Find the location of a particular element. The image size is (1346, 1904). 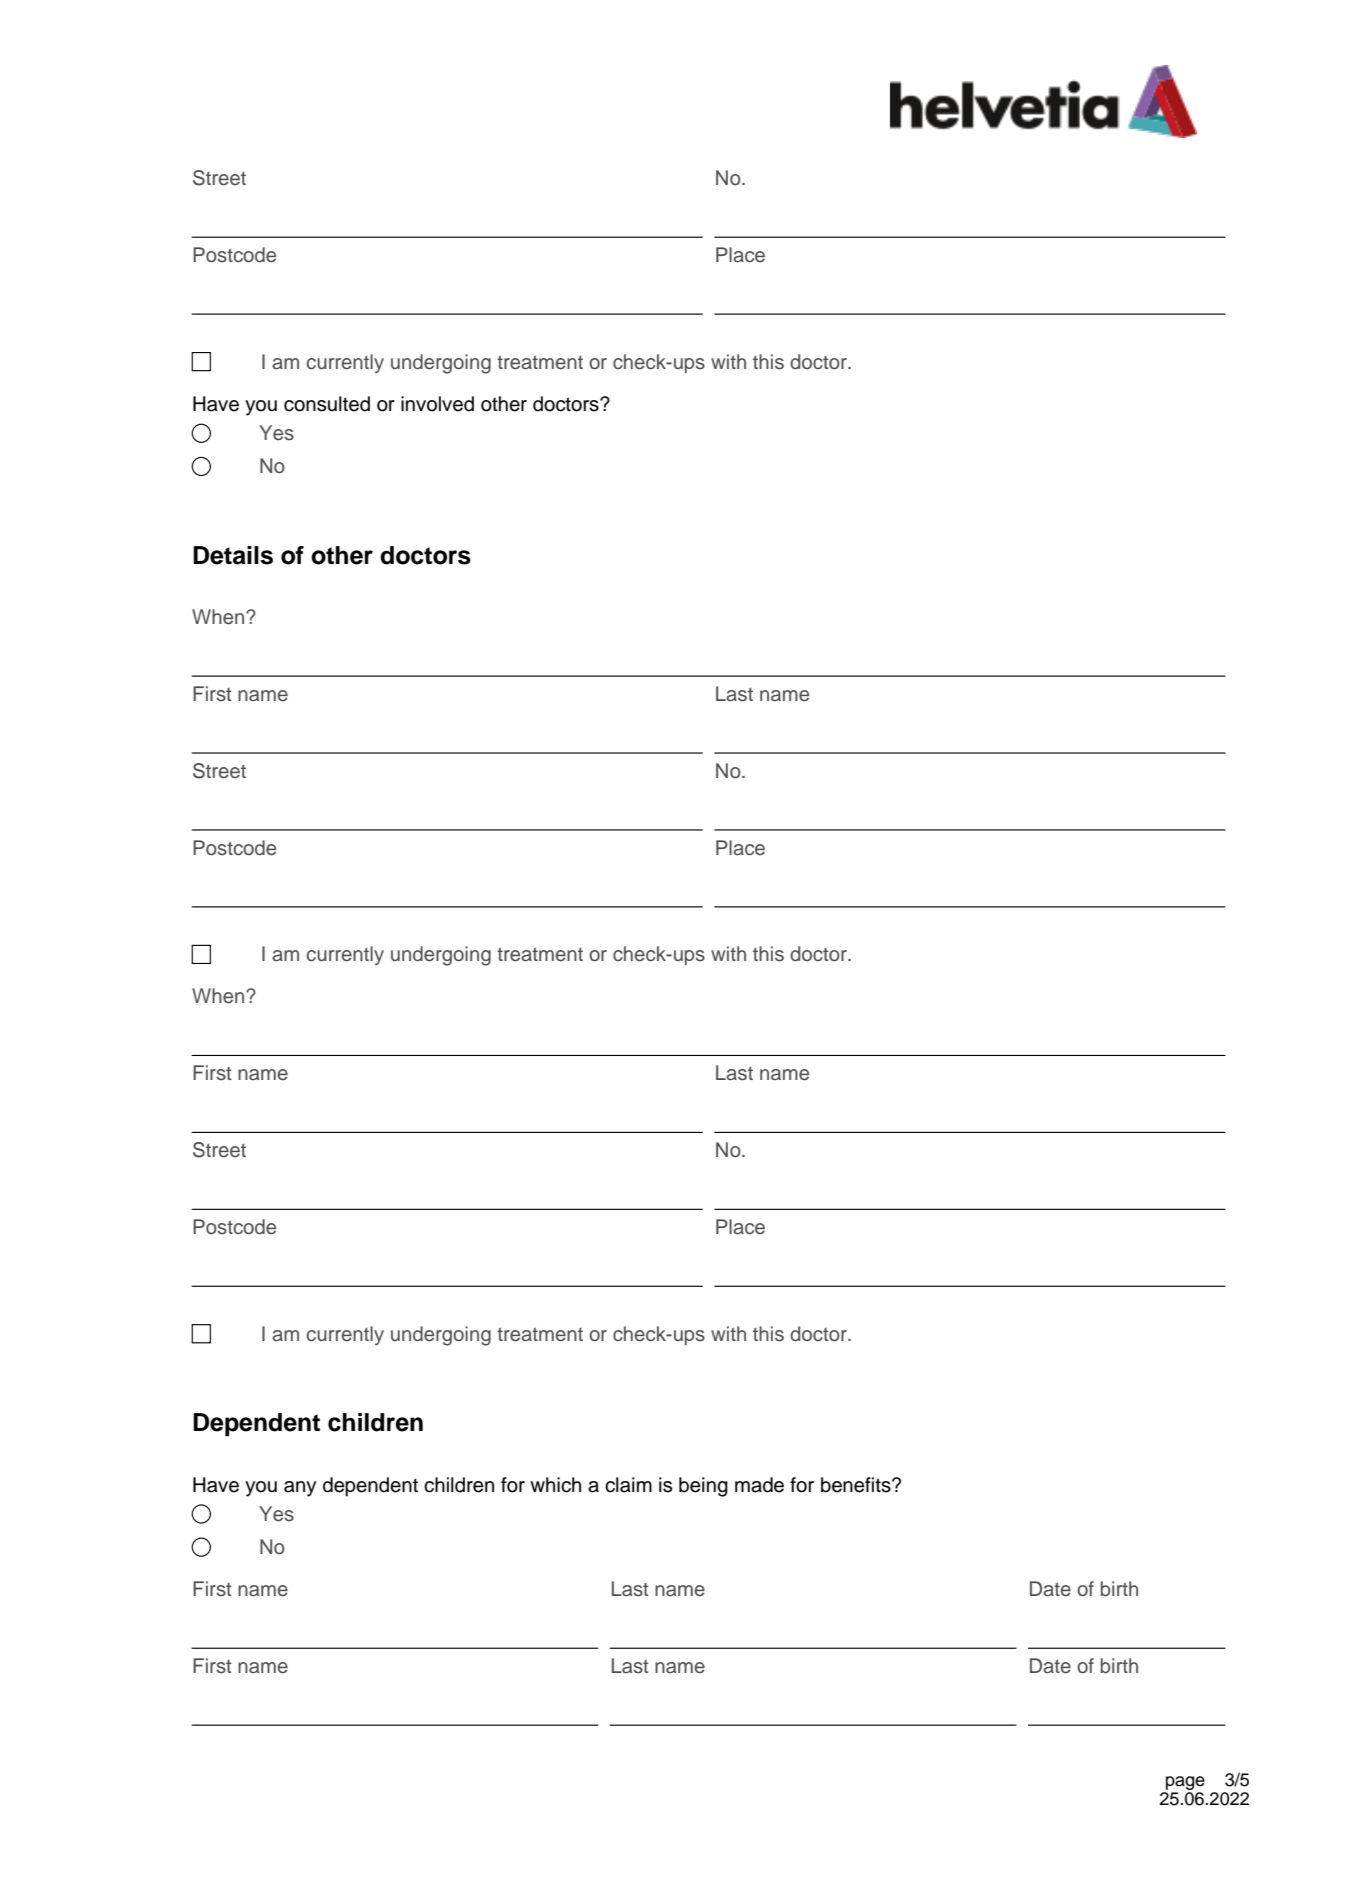

any is located at coordinates (300, 1489).
